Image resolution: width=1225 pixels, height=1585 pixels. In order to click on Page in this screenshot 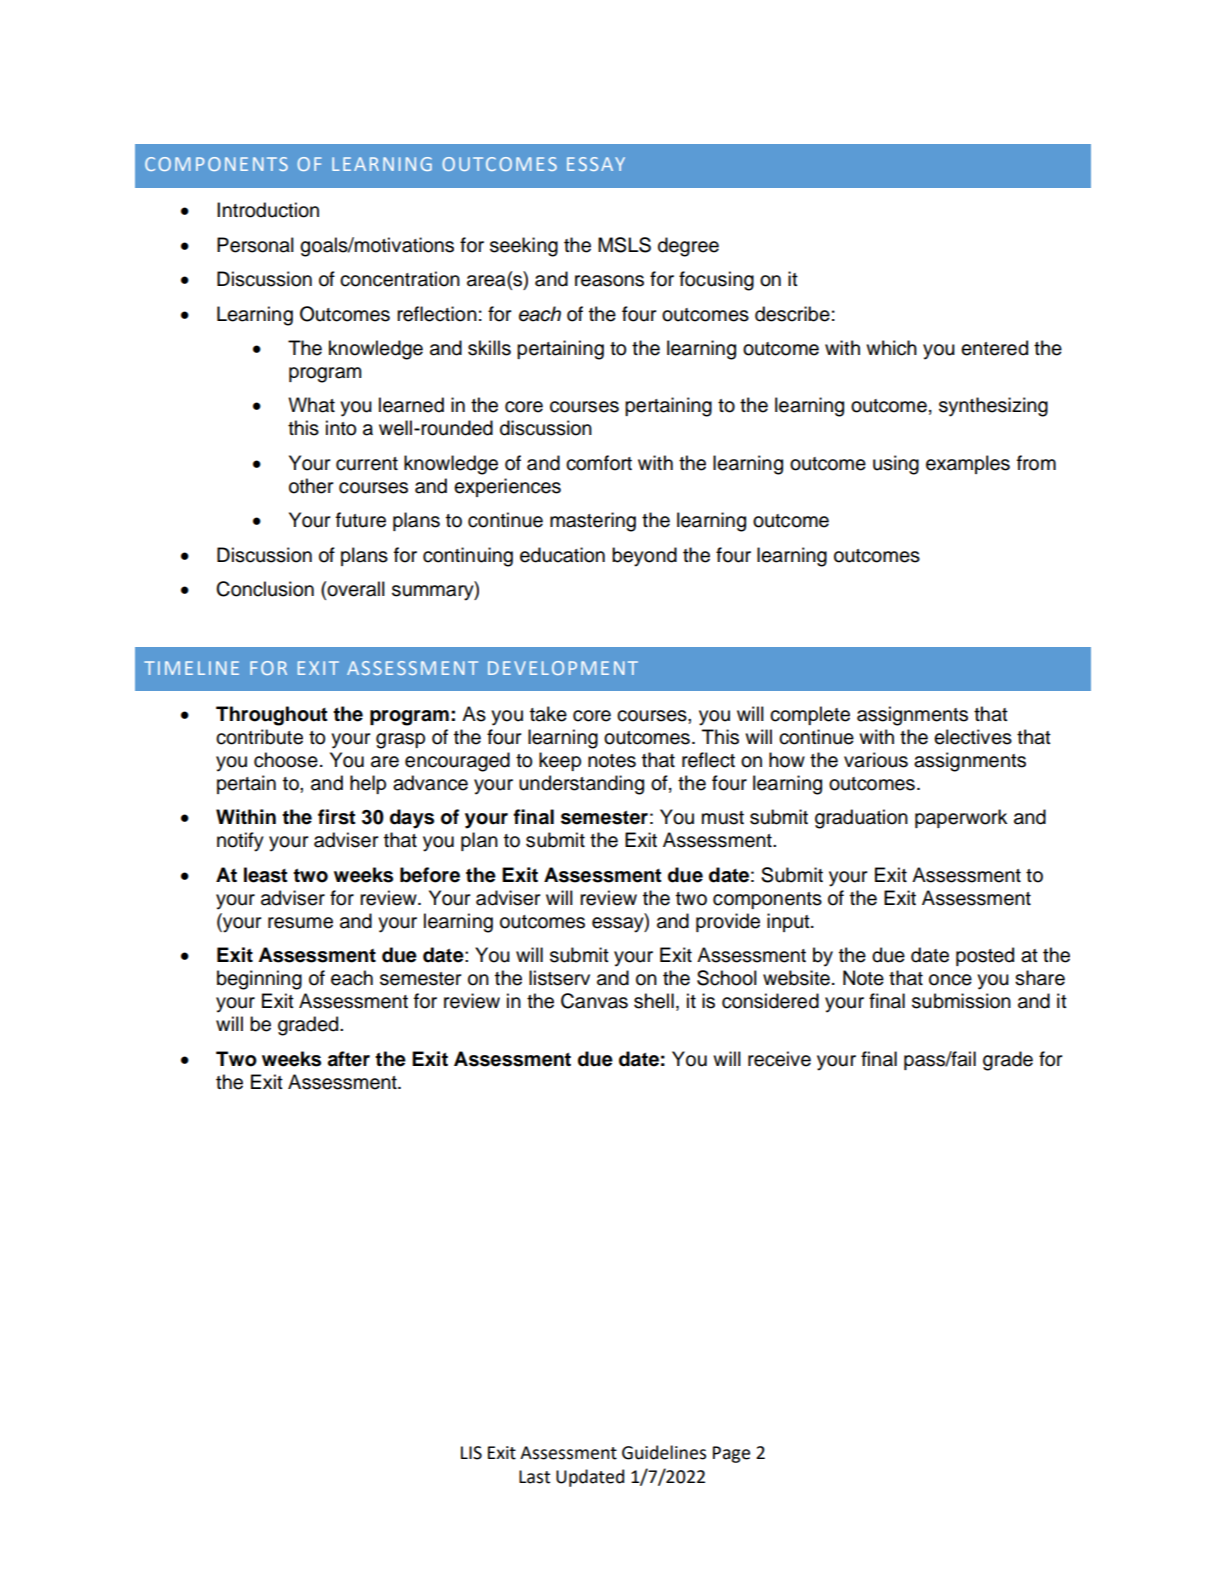, I will do `click(731, 1454)`.
